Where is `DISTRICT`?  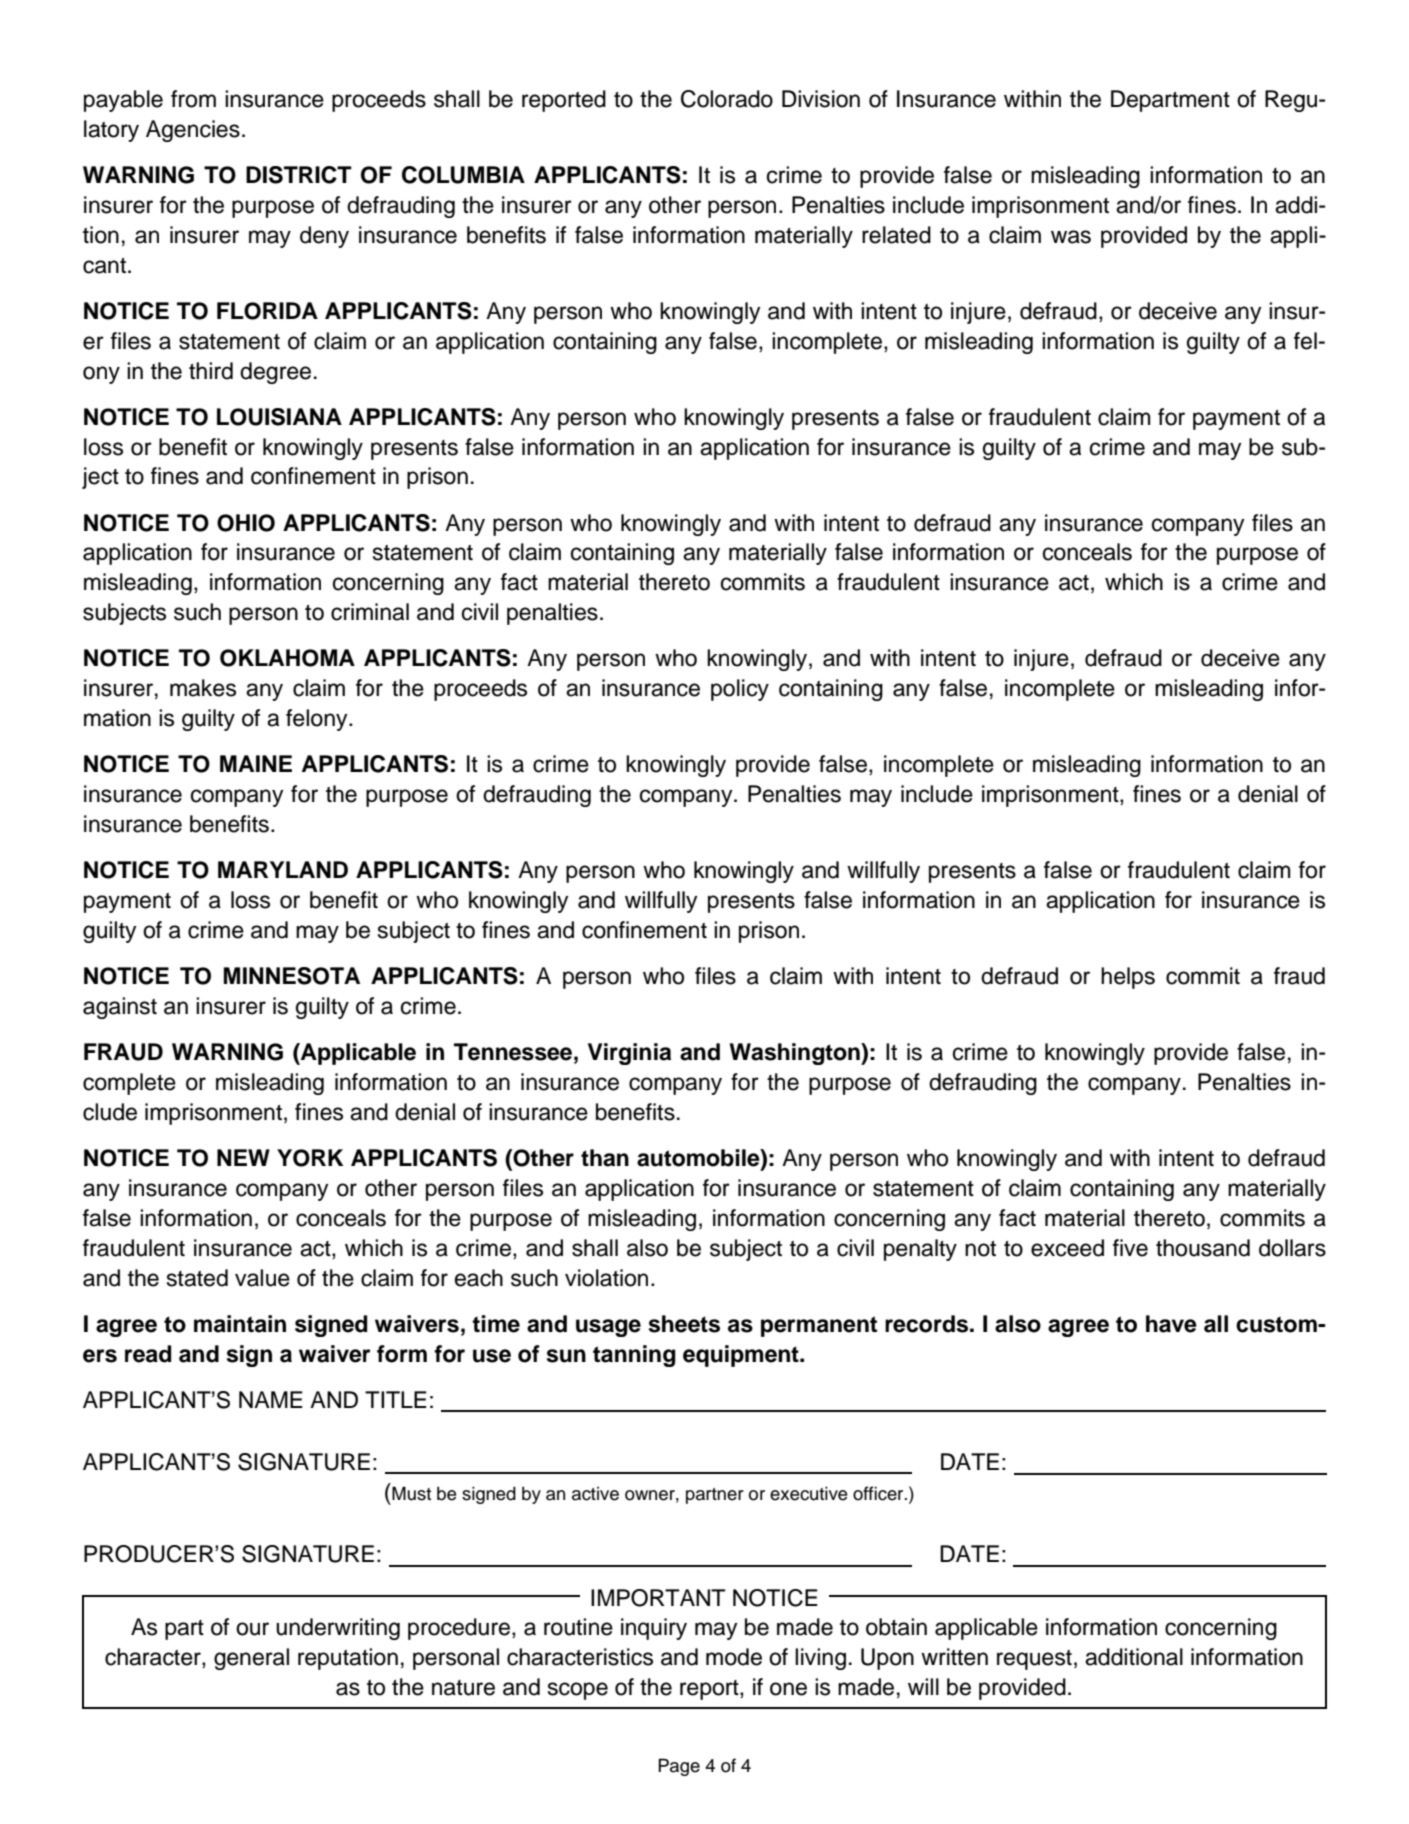
DISTRICT is located at coordinates (299, 175).
